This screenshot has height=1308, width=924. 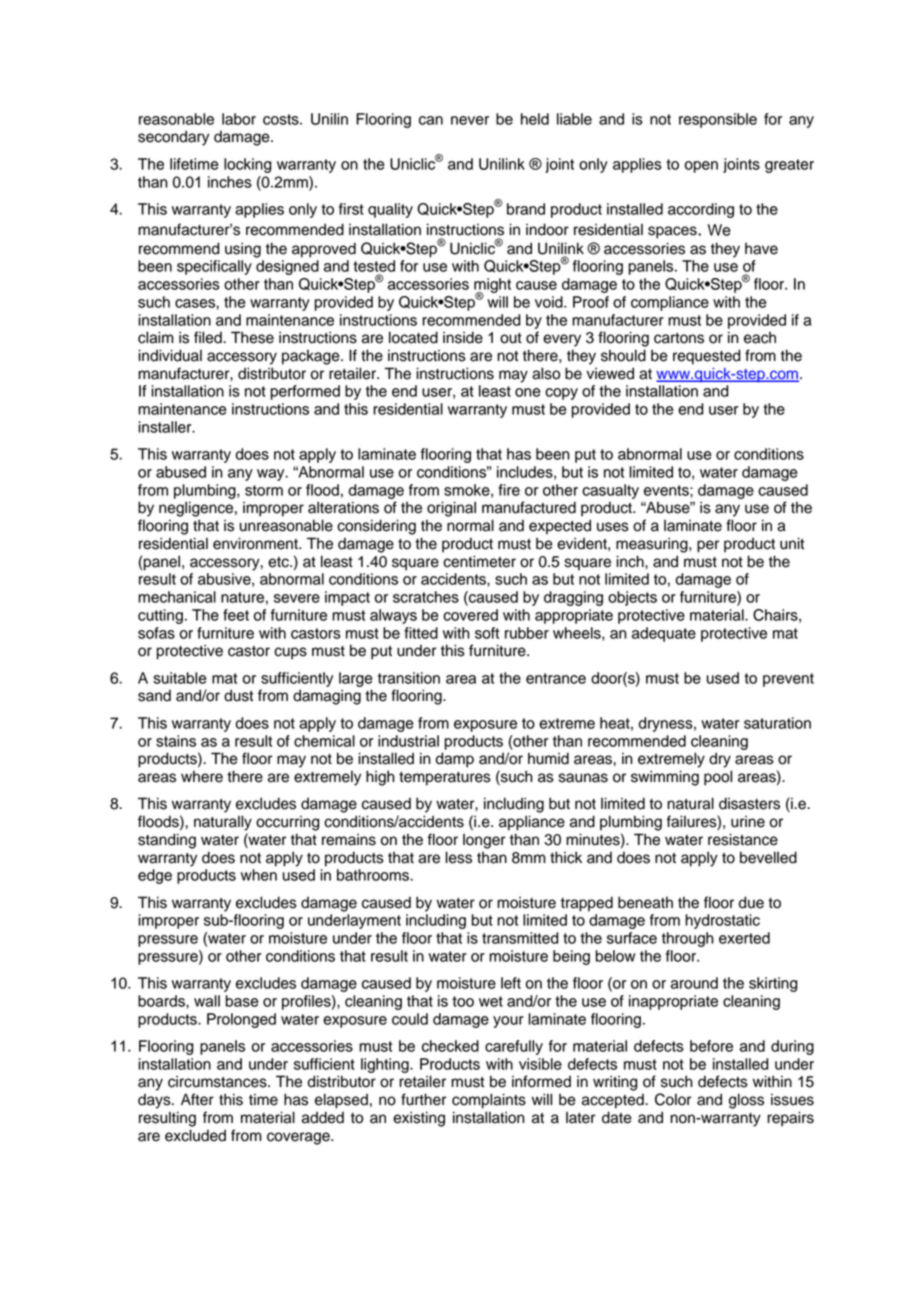 I want to click on open, so click(x=701, y=167).
